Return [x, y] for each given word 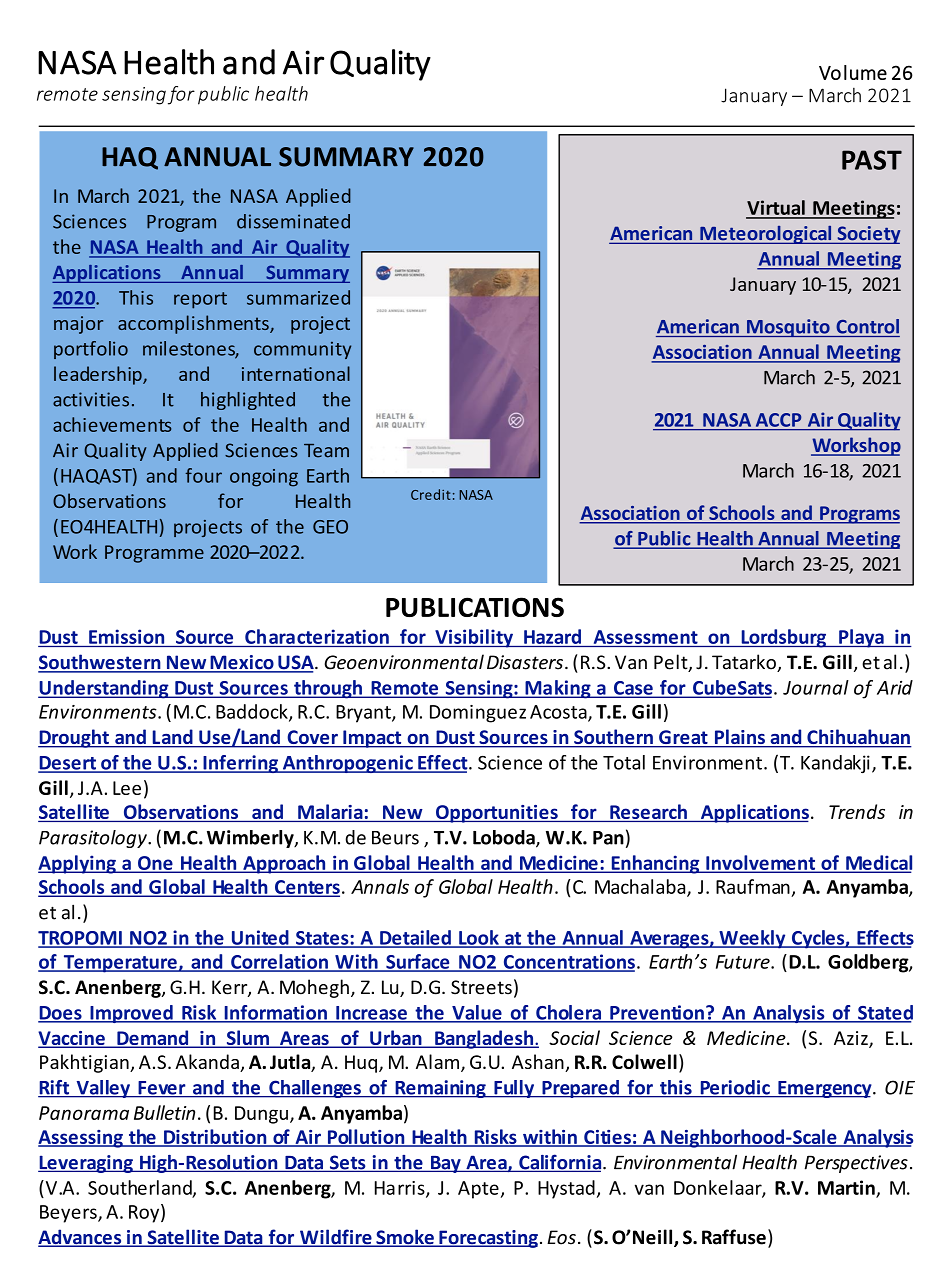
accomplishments [194, 324]
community [302, 350]
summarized [298, 297]
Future [744, 962]
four [203, 475]
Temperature [120, 964]
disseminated [293, 221]
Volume [853, 72]
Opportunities [497, 814]
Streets [481, 987]
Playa [861, 638]
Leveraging [86, 1164]
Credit [431, 494]
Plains [739, 738]
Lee [127, 788]
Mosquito [788, 328]
